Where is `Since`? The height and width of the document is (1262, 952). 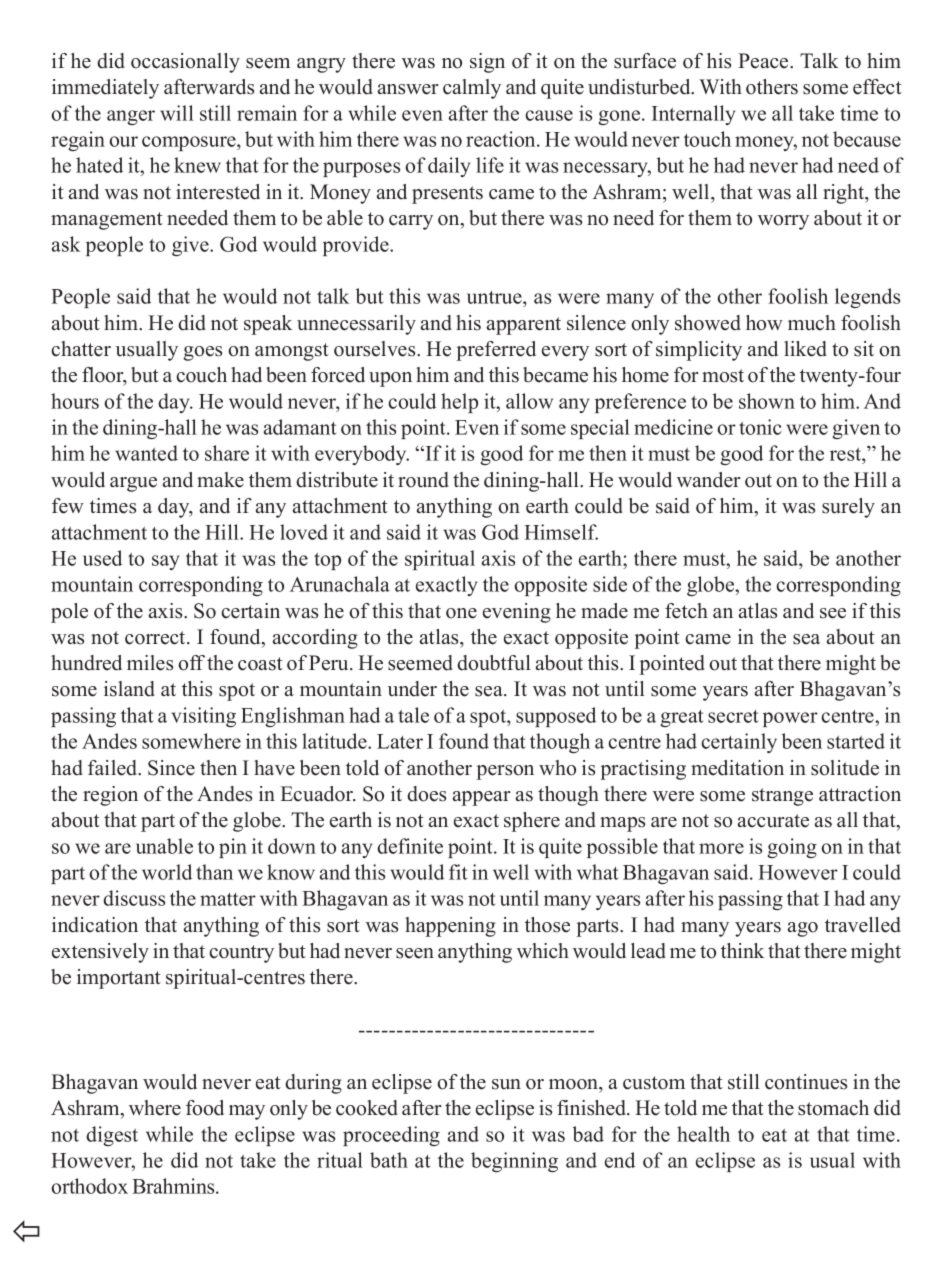 Since is located at coordinates (171, 768).
